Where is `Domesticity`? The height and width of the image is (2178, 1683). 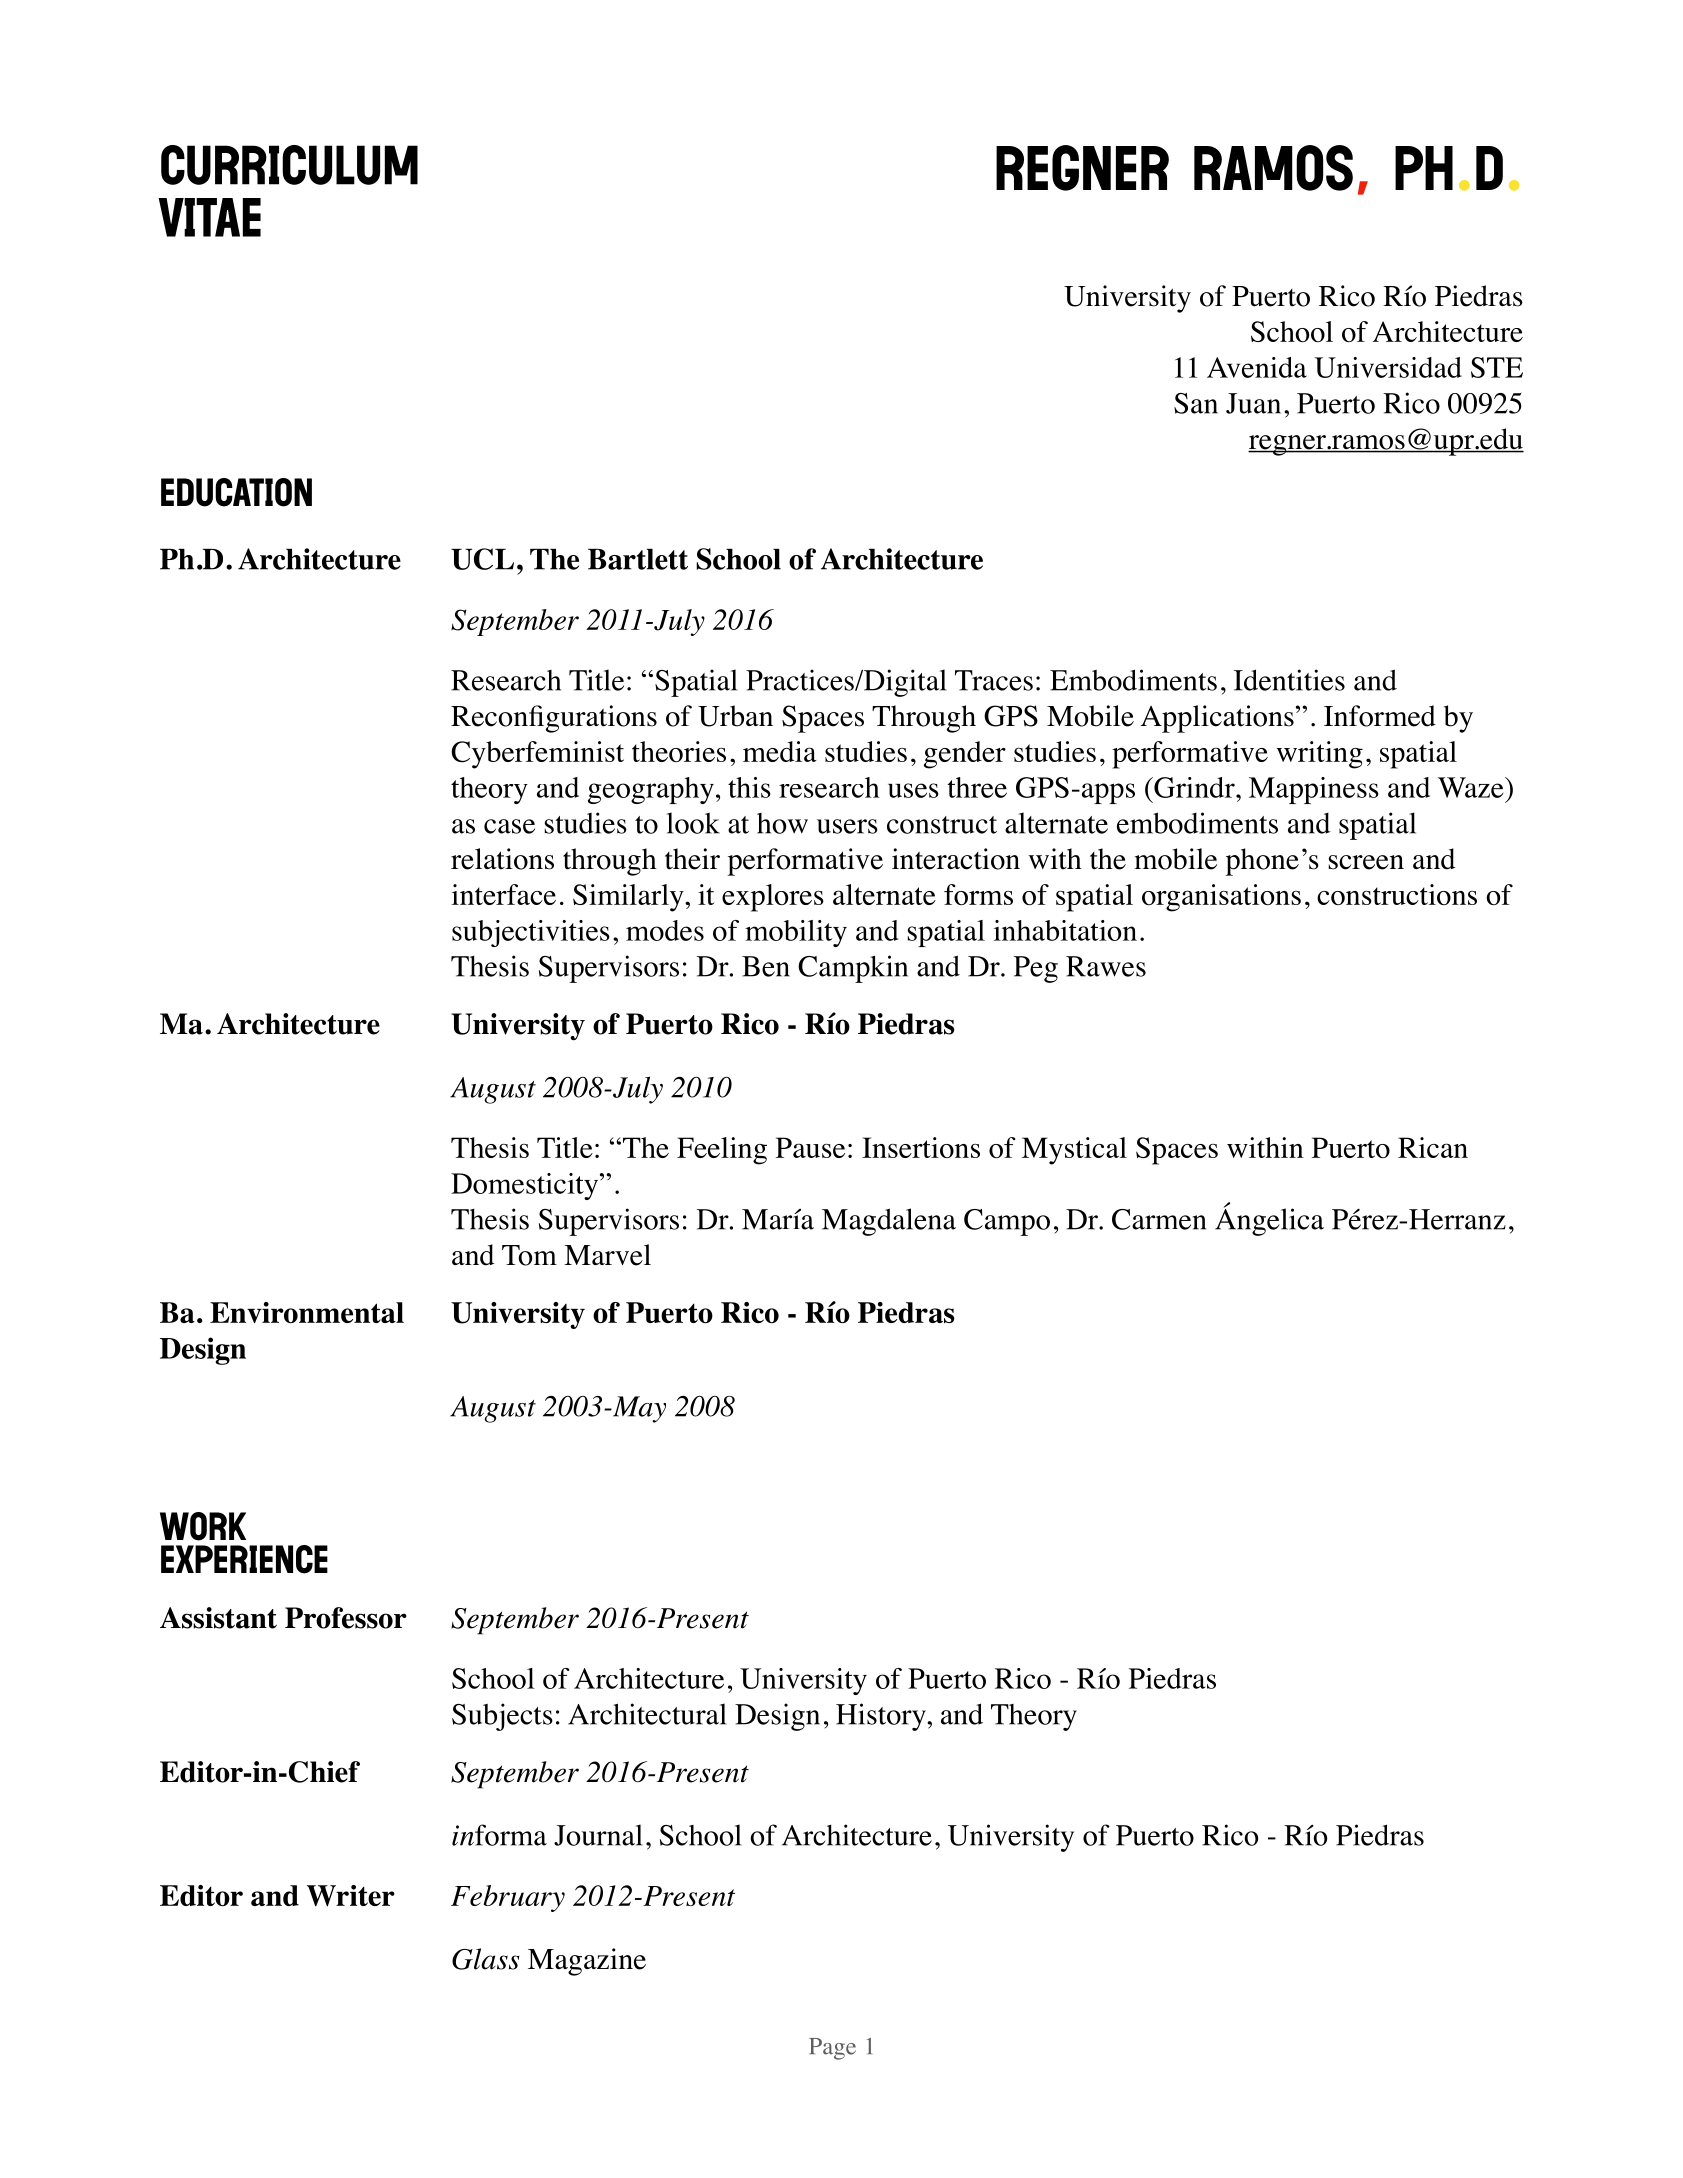 Domesticity is located at coordinates (526, 1186).
